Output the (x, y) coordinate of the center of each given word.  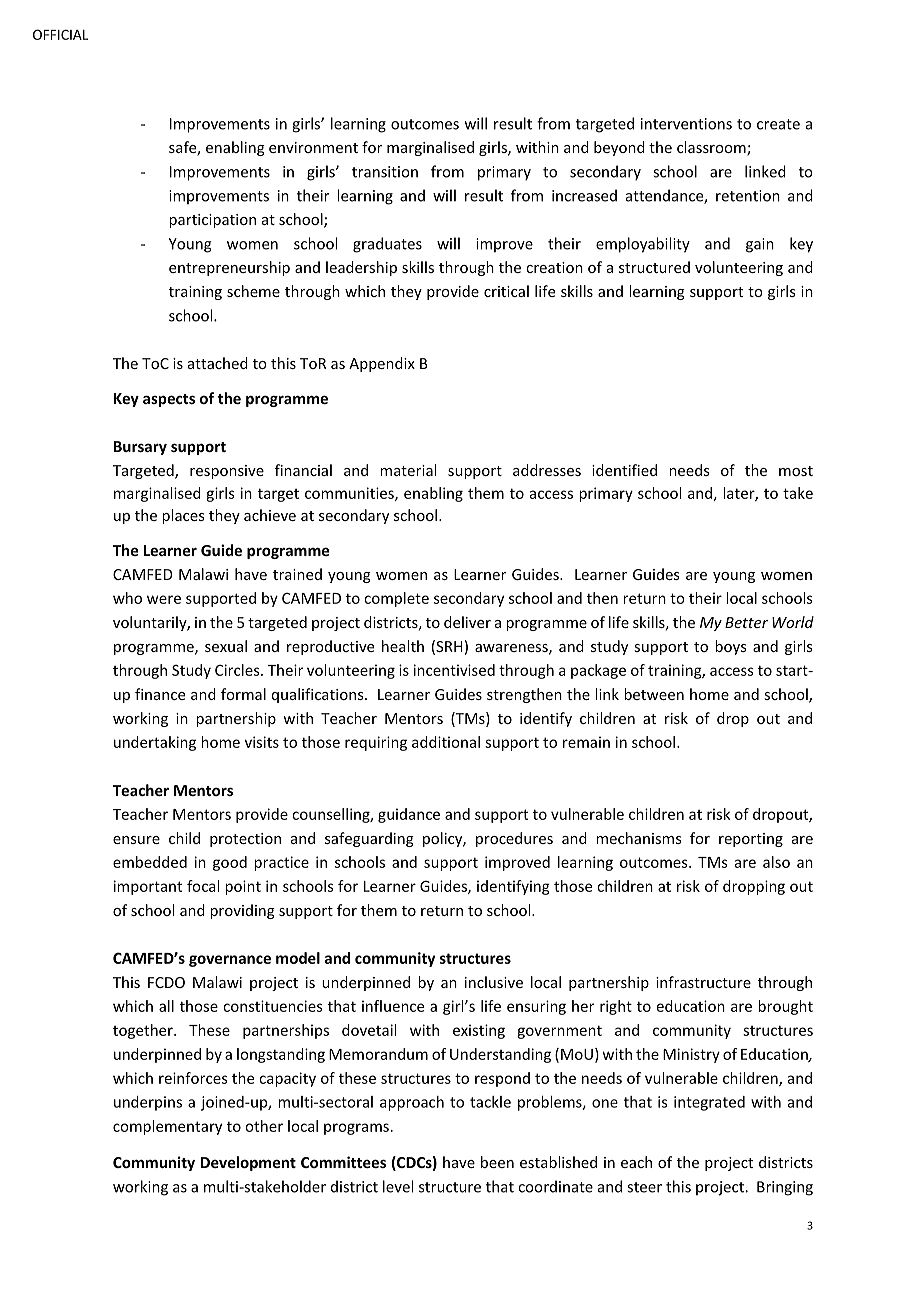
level (398, 1186)
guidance (409, 815)
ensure (136, 840)
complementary (167, 1127)
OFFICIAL (60, 34)
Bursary (140, 448)
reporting (751, 840)
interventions (686, 124)
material (408, 470)
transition (385, 172)
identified (624, 470)
